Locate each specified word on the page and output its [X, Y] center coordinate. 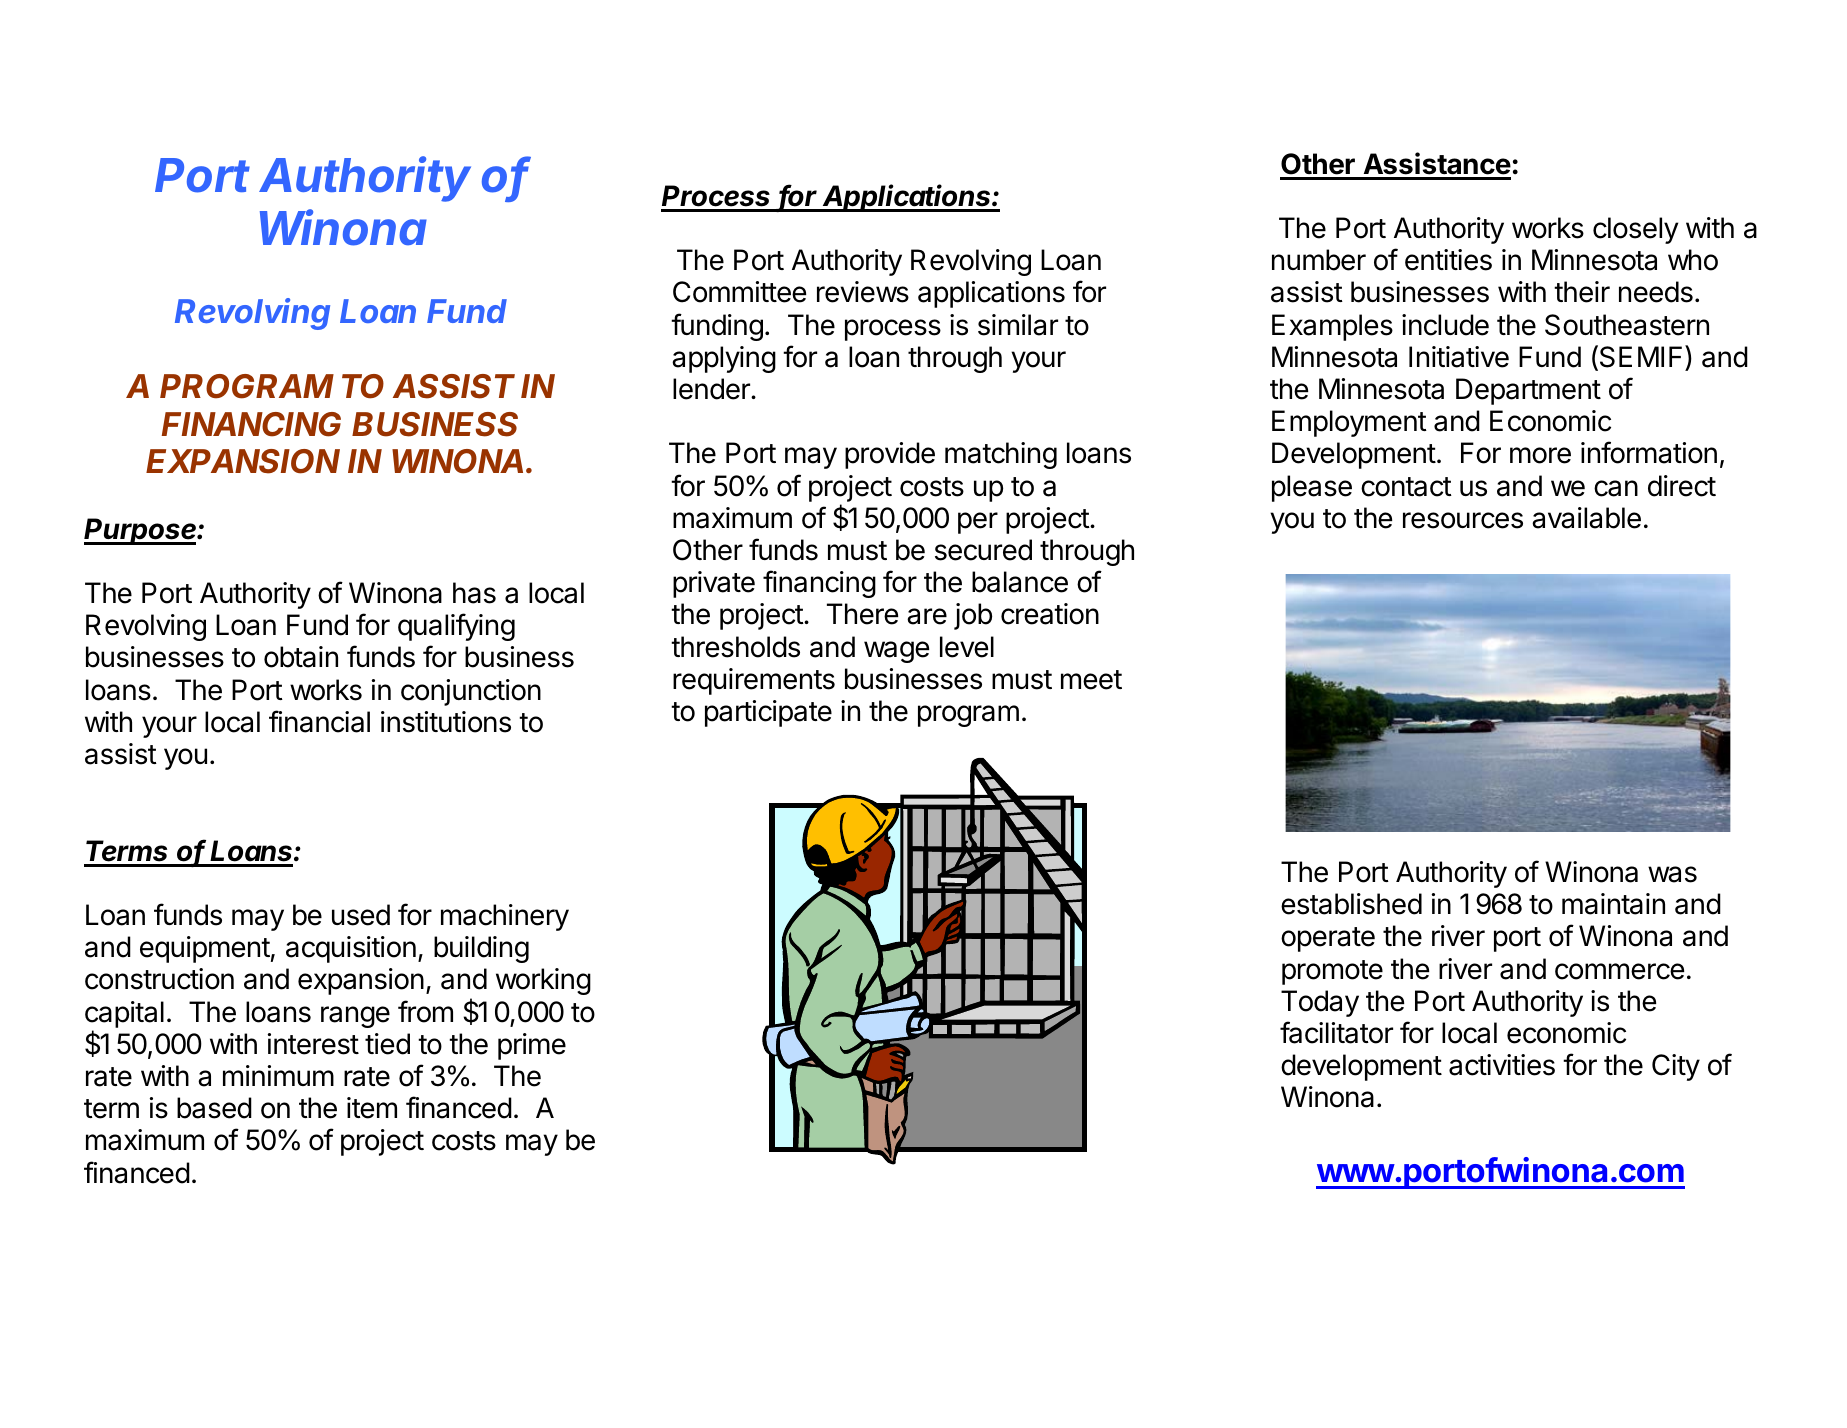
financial [319, 721]
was [1672, 874]
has [474, 593]
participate [768, 713]
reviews [863, 292]
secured [983, 550]
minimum [278, 1075]
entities [1448, 260]
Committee [739, 292]
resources [1463, 520]
